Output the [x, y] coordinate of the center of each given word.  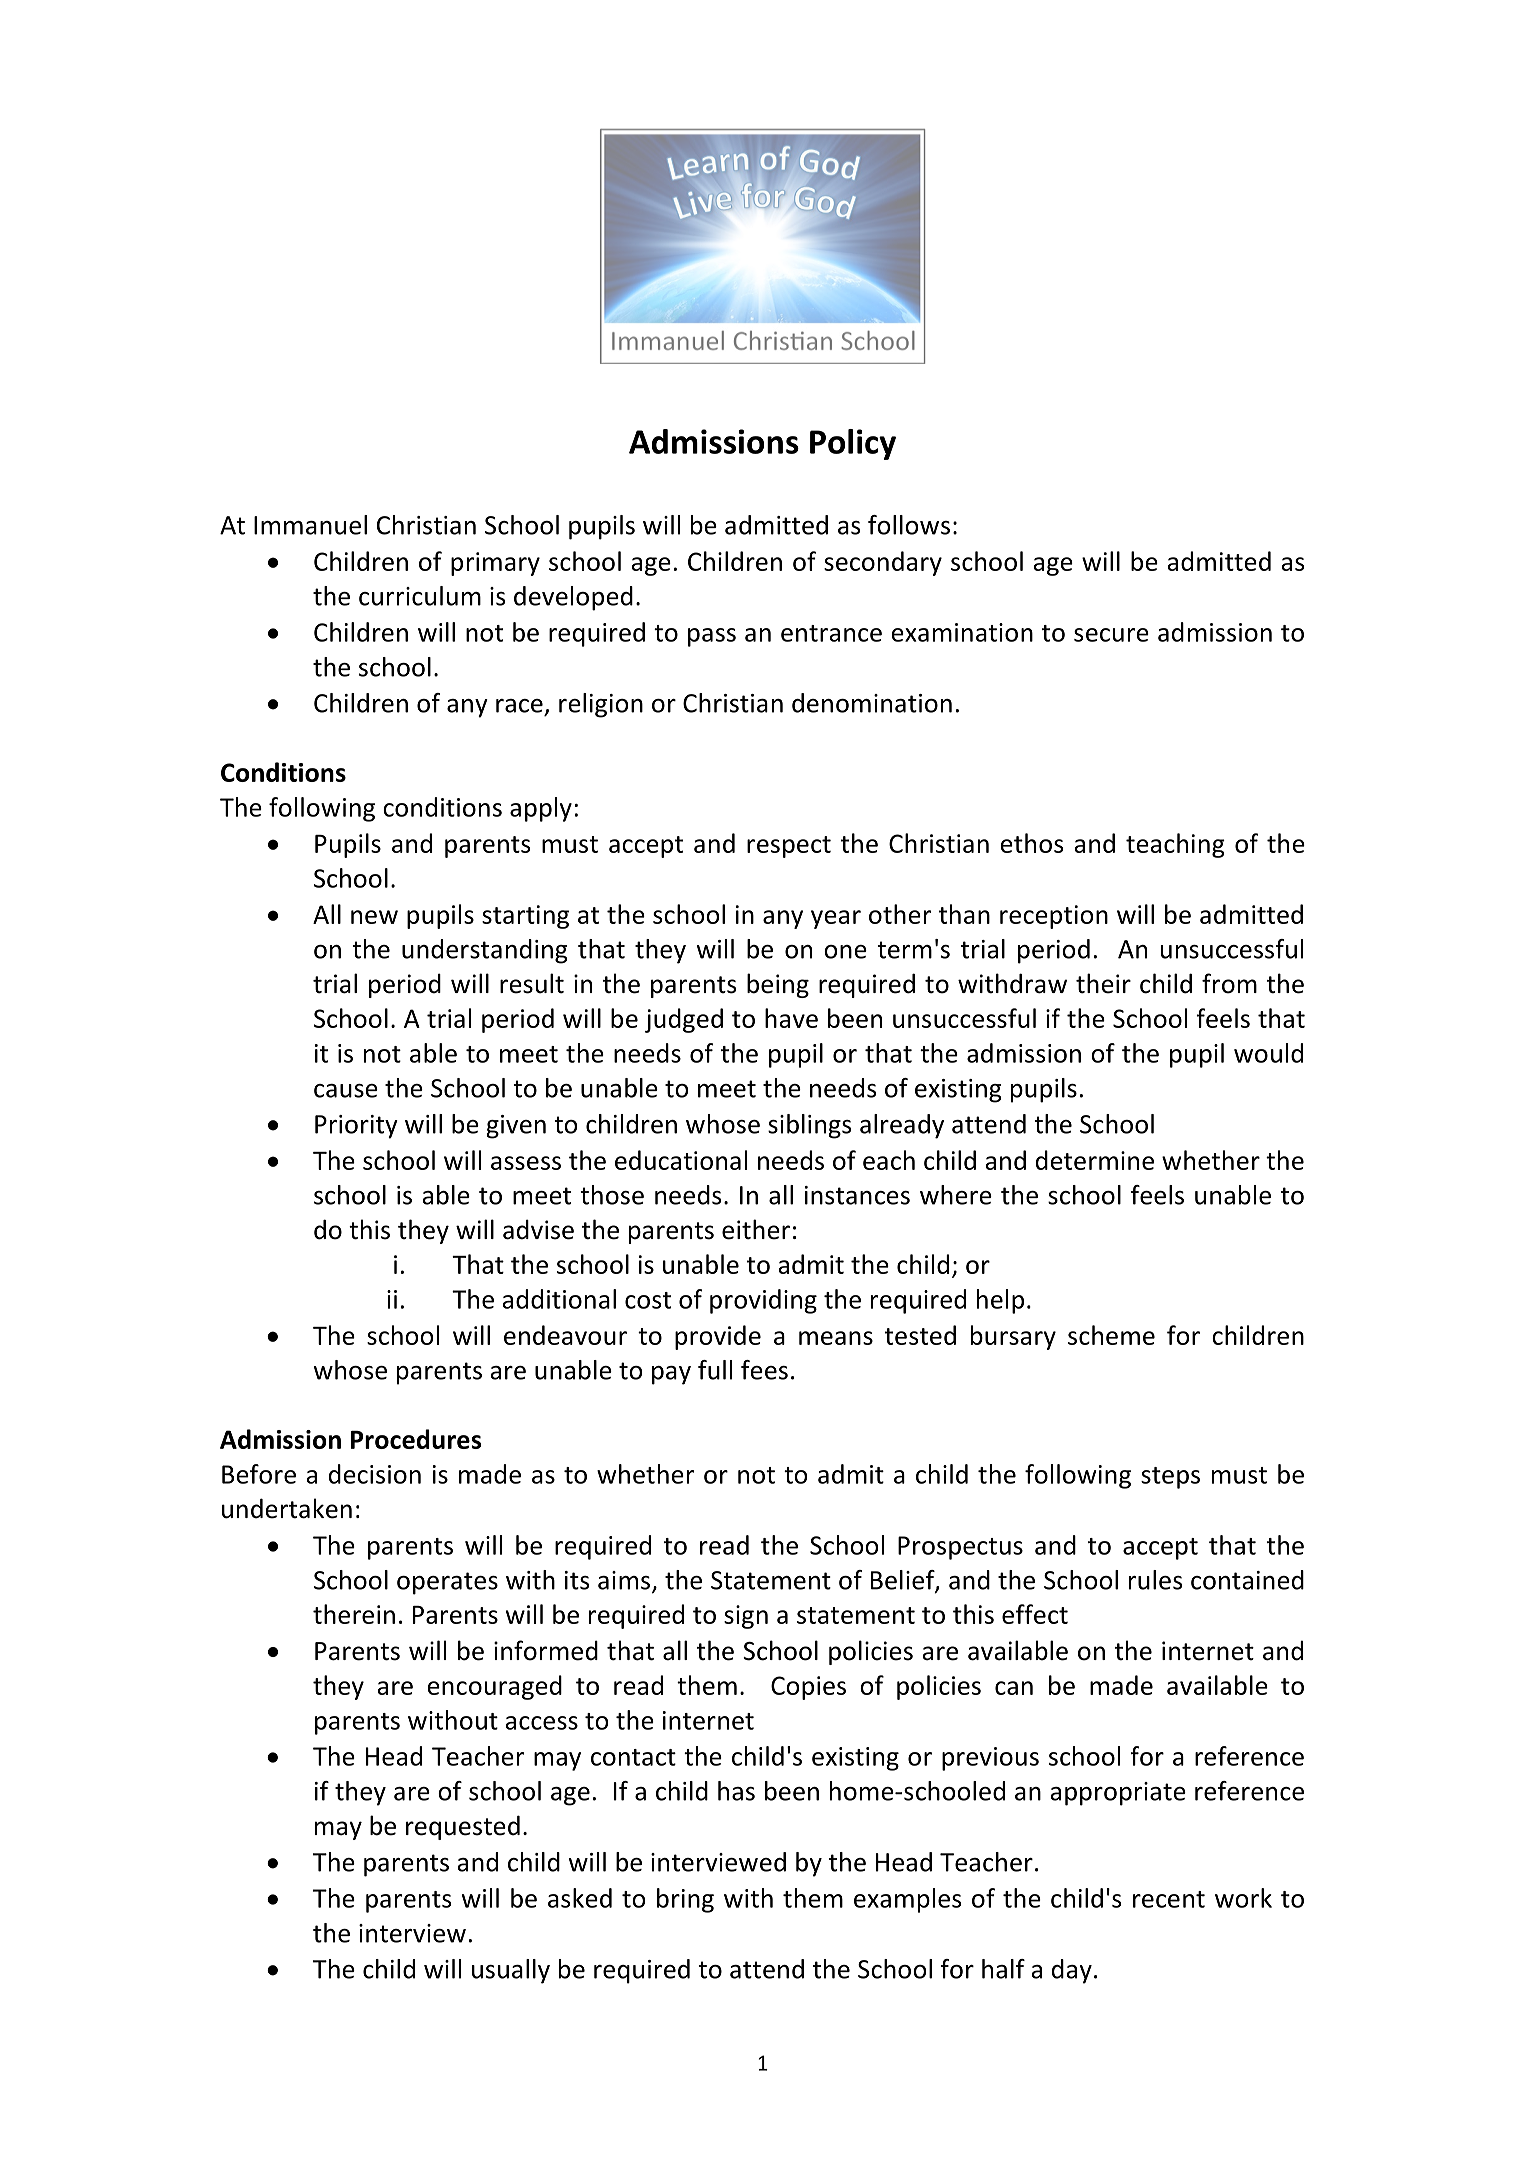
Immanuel [310, 525]
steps [1170, 1478]
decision [375, 1474]
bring [685, 1900]
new [374, 917]
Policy [853, 444]
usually [511, 1971]
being [778, 985]
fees [764, 1370]
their [1103, 983]
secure [1111, 635]
